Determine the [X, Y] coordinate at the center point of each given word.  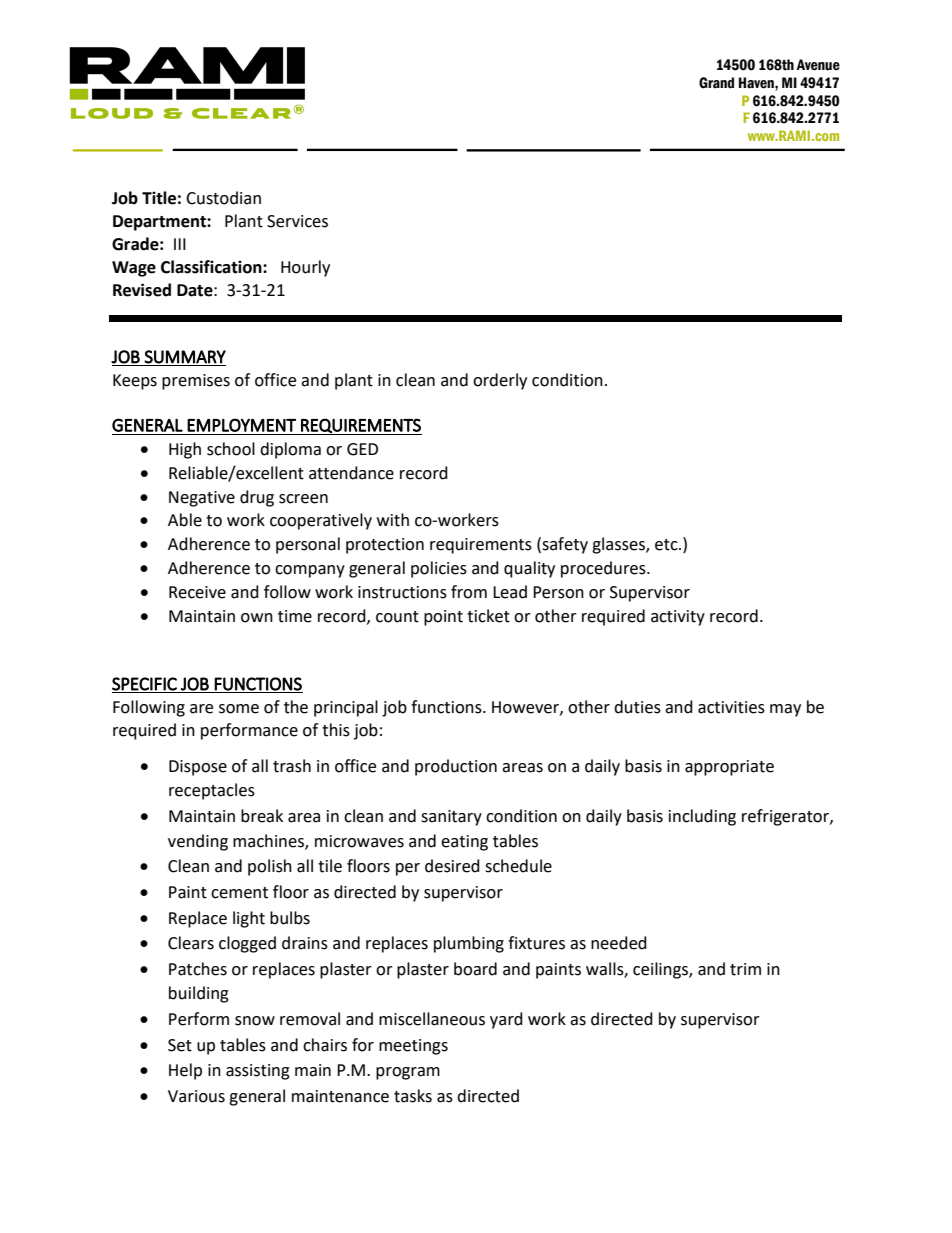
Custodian [223, 198]
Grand [716, 83]
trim [745, 969]
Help [185, 1071]
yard [506, 1020]
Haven [757, 83]
